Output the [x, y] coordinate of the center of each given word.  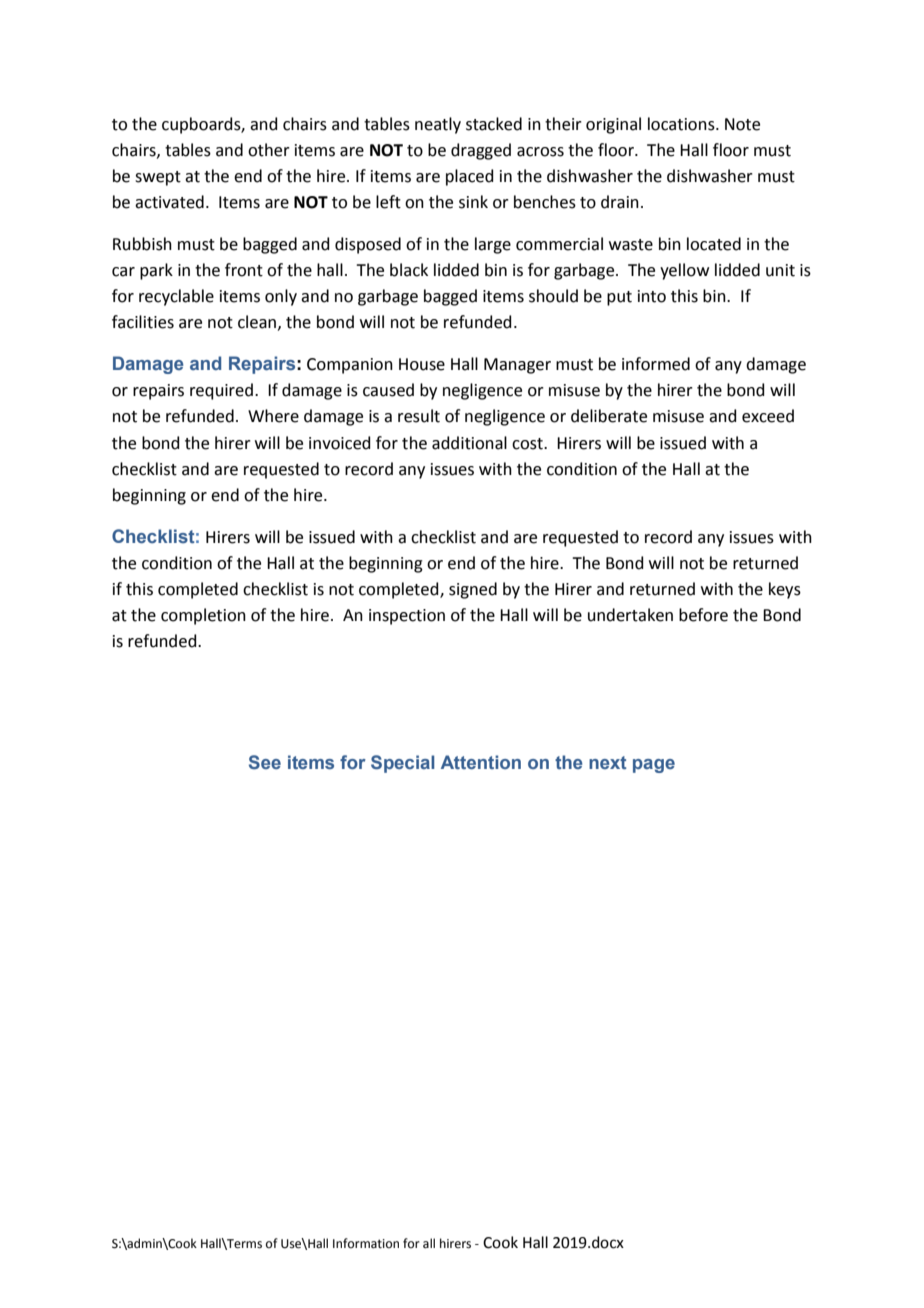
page [654, 766]
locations [682, 124]
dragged [481, 151]
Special [402, 764]
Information [366, 1243]
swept [158, 178]
